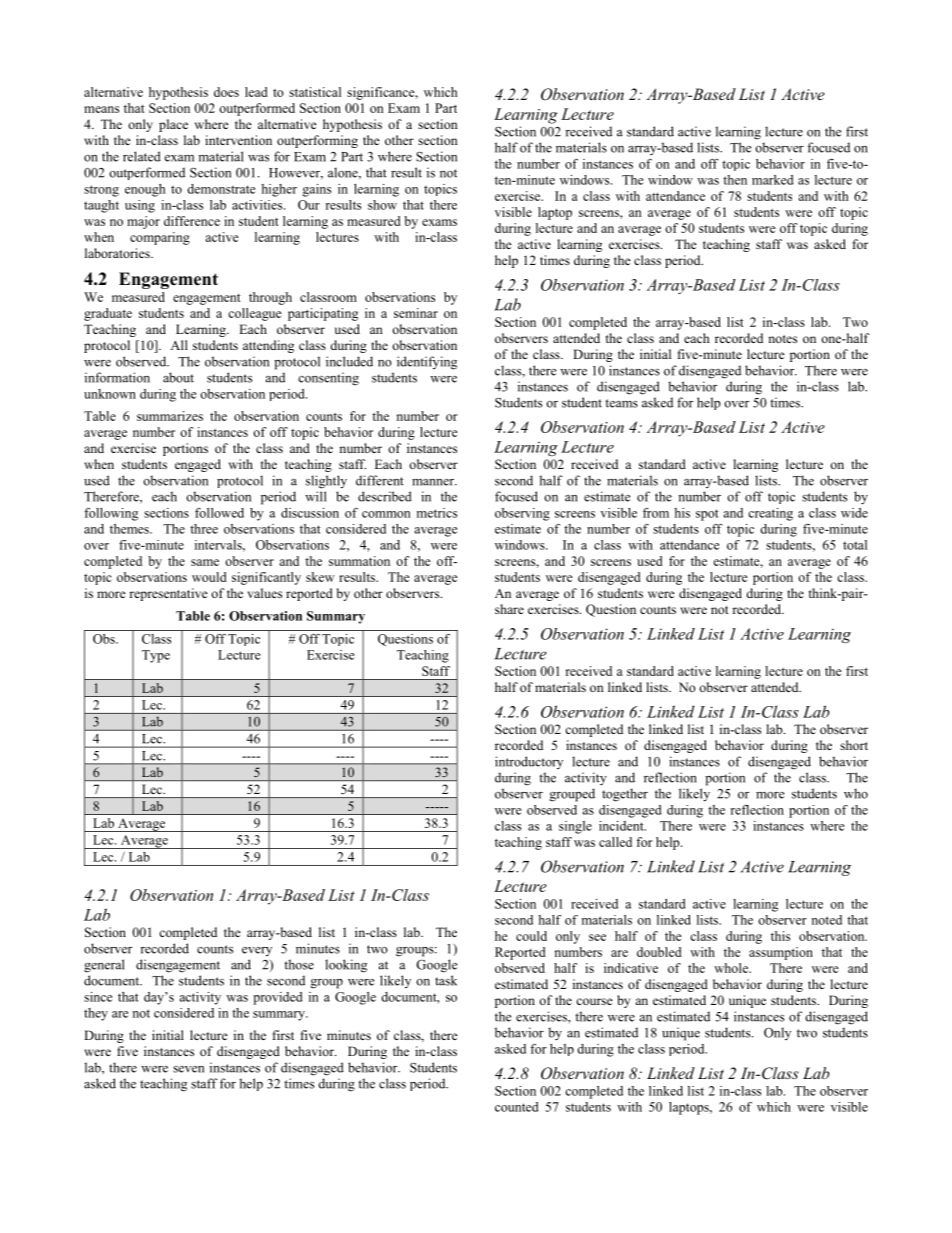  What do you see at coordinates (382, 205) in the screenshot?
I see `show` at bounding box center [382, 205].
